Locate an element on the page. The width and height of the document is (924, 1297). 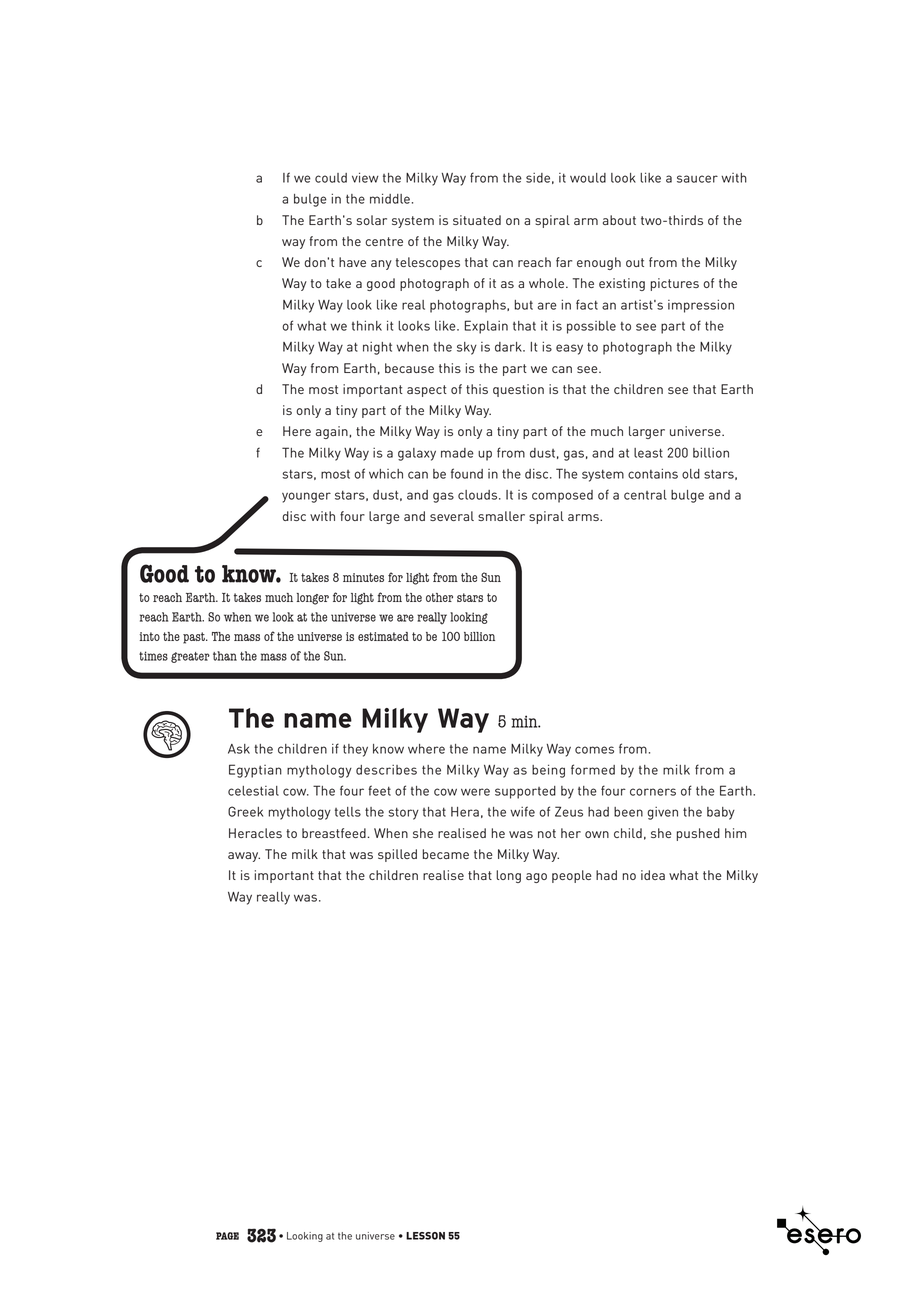
could is located at coordinates (331, 178).
